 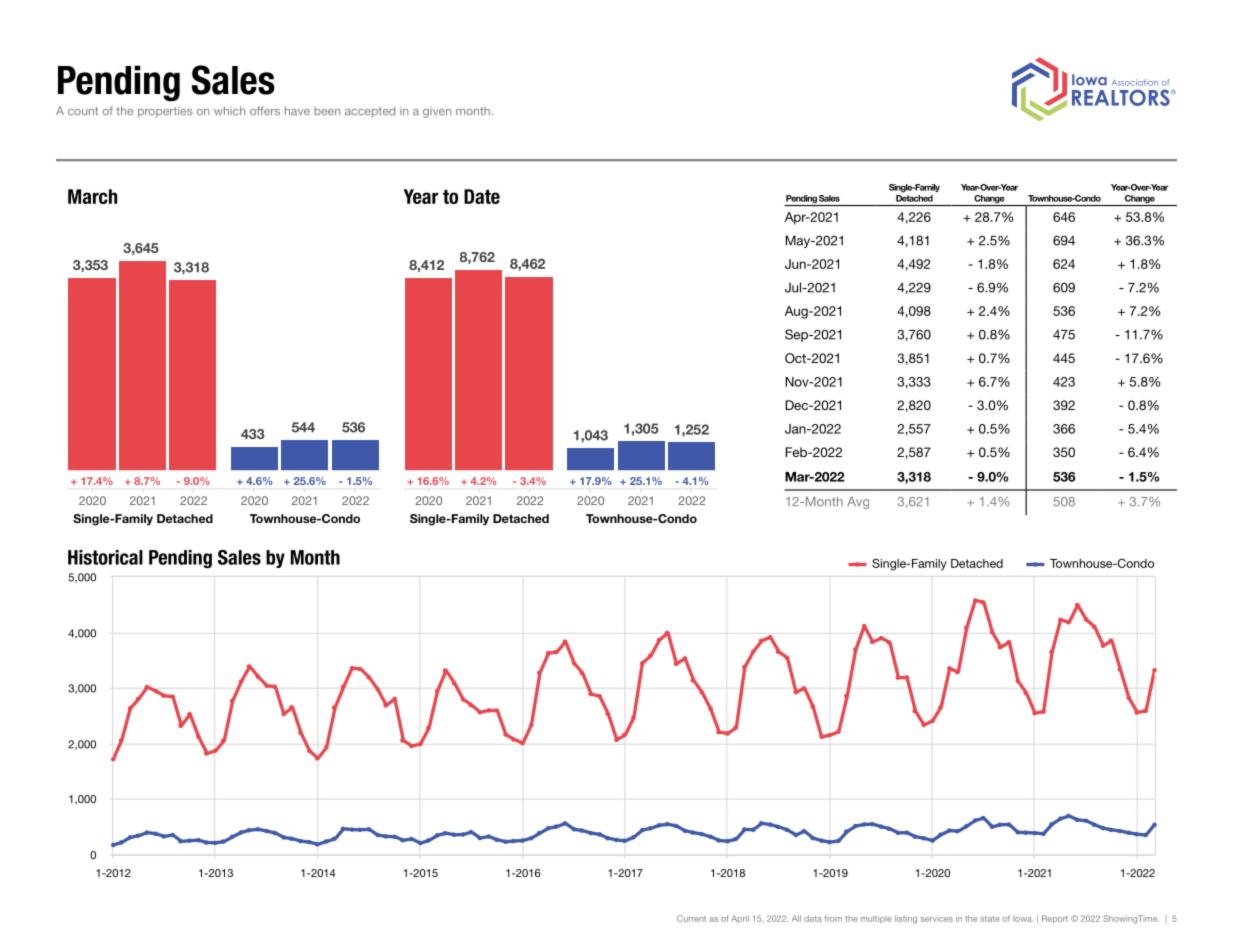 What do you see at coordinates (370, 112) in the document?
I see `accepted` at bounding box center [370, 112].
